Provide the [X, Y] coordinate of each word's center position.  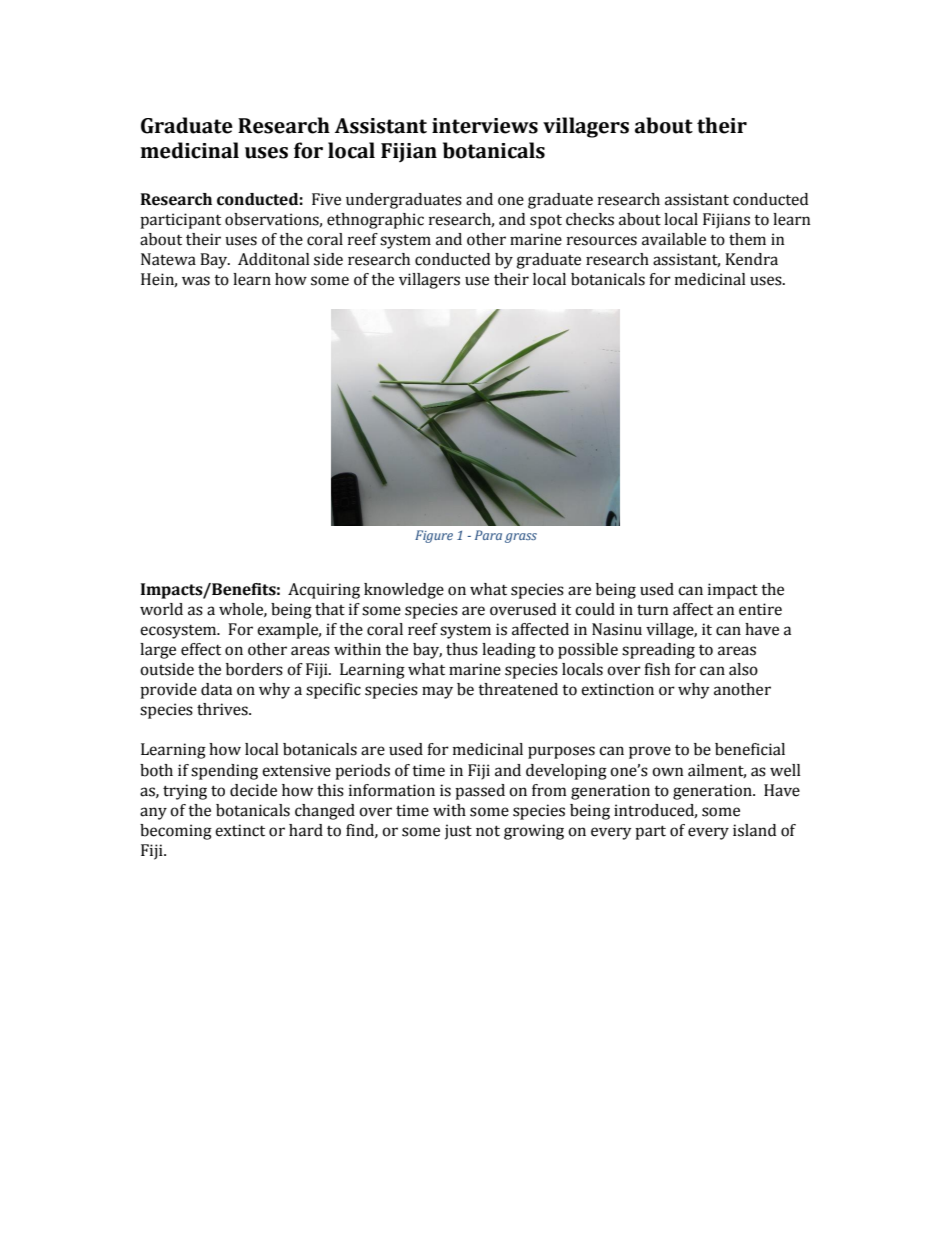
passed [480, 792]
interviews [485, 126]
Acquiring [324, 591]
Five [326, 199]
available [674, 239]
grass [521, 538]
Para [488, 535]
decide [253, 790]
